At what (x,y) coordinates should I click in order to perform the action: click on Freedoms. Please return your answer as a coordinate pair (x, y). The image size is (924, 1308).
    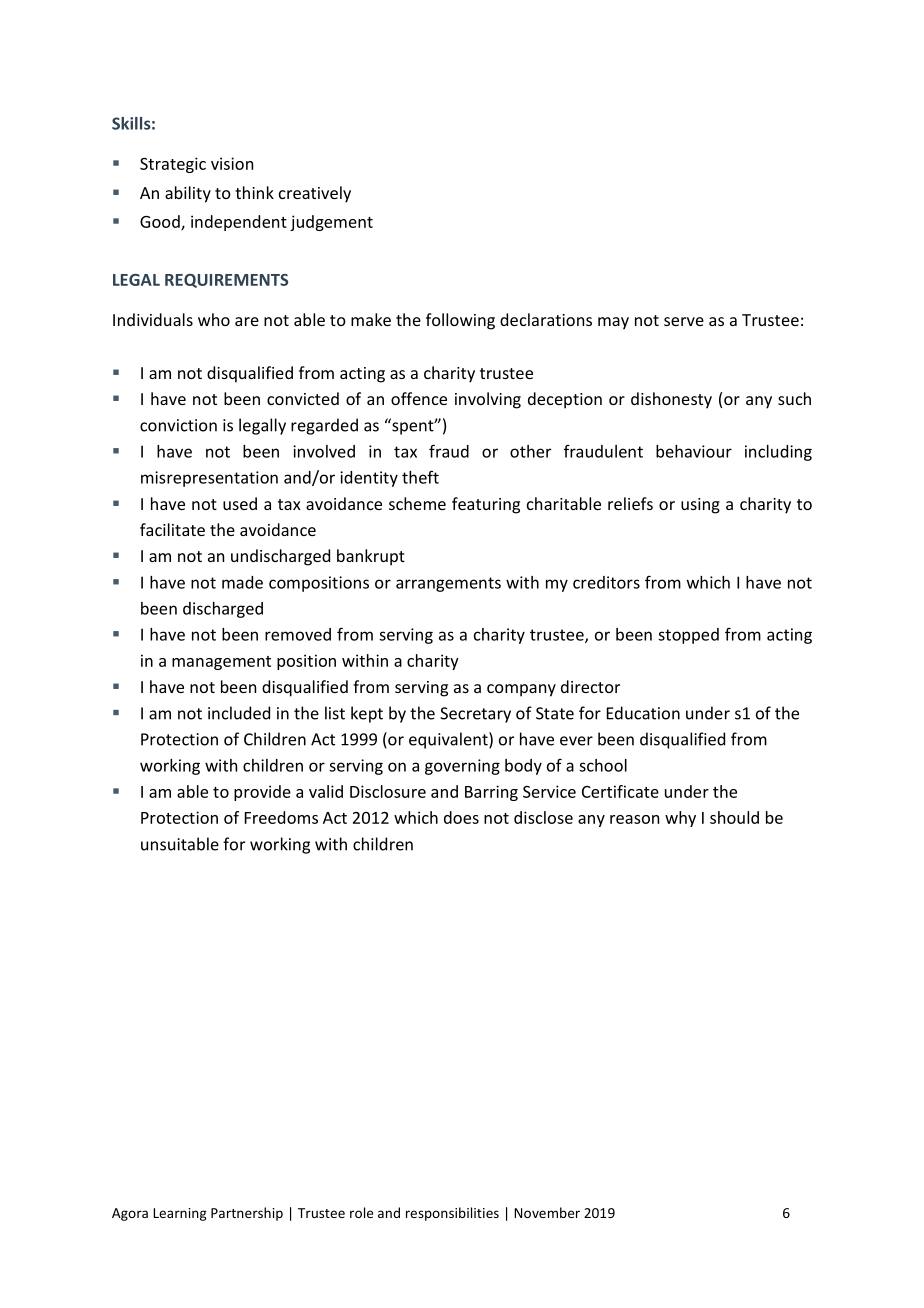
    Looking at the image, I should click on (281, 817).
